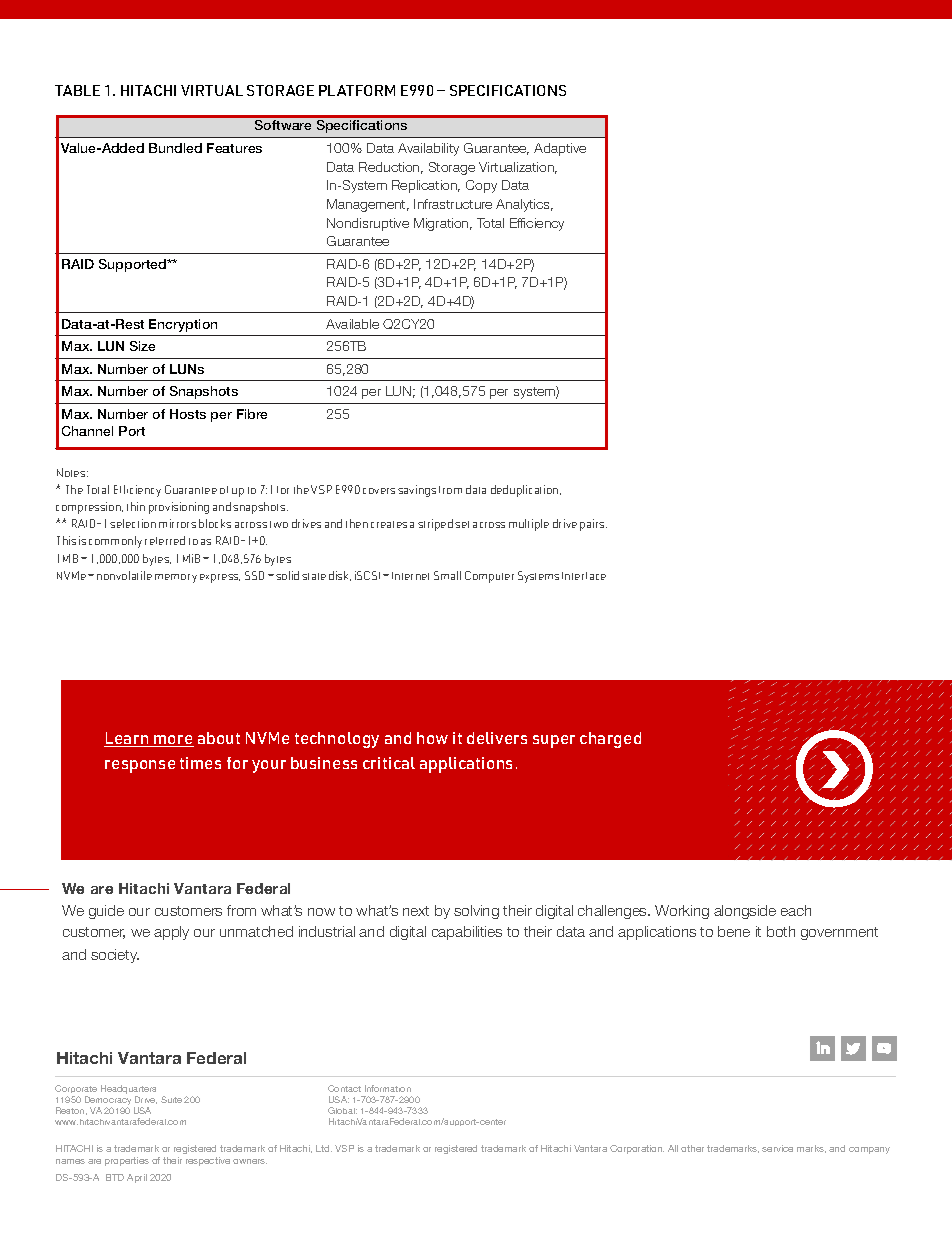 This image has height=1233, width=952. I want to click on Available, so click(352, 324).
